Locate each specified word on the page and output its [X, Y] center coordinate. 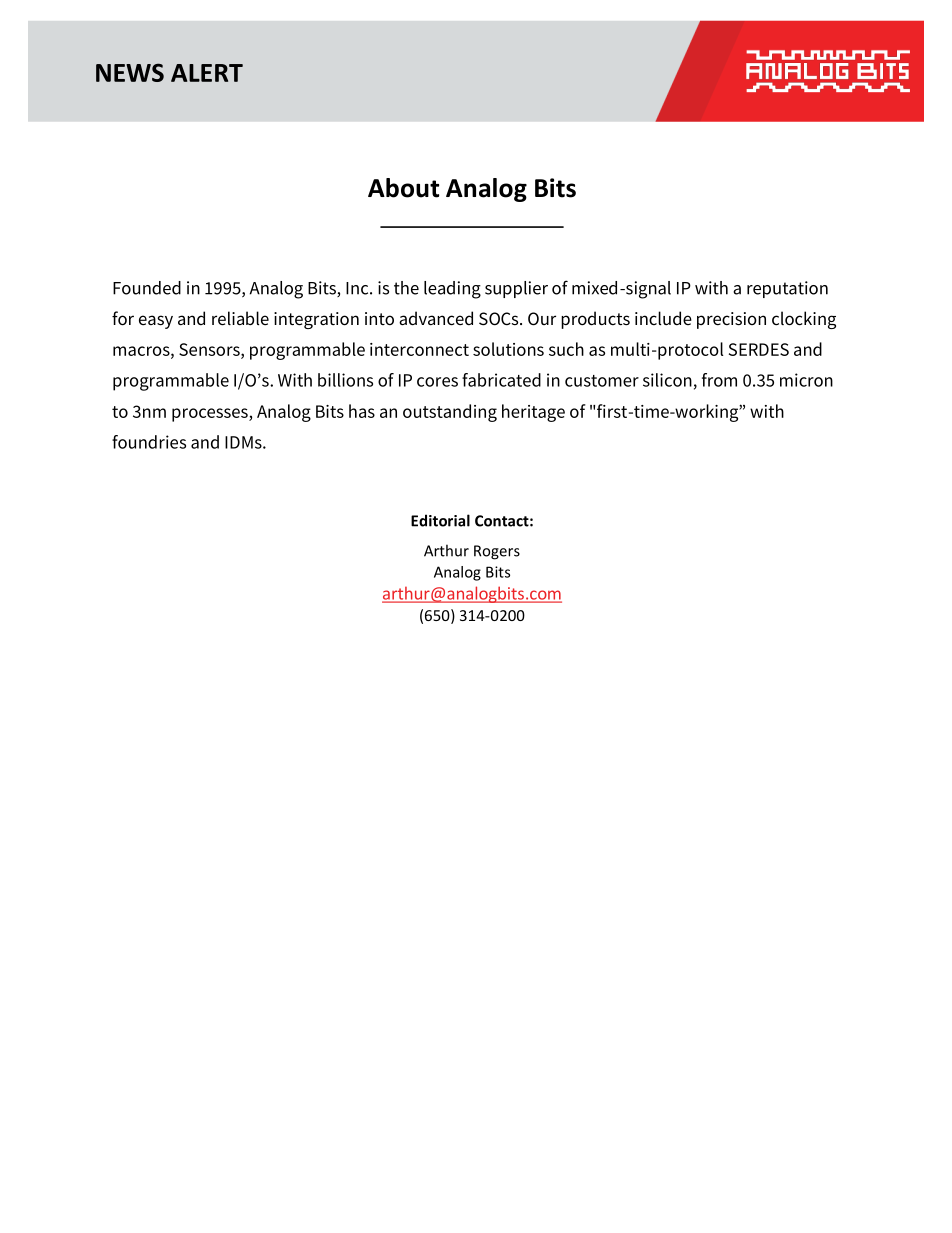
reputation [787, 289]
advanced [436, 318]
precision [731, 320]
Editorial [440, 520]
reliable [240, 318]
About [403, 188]
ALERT [207, 73]
